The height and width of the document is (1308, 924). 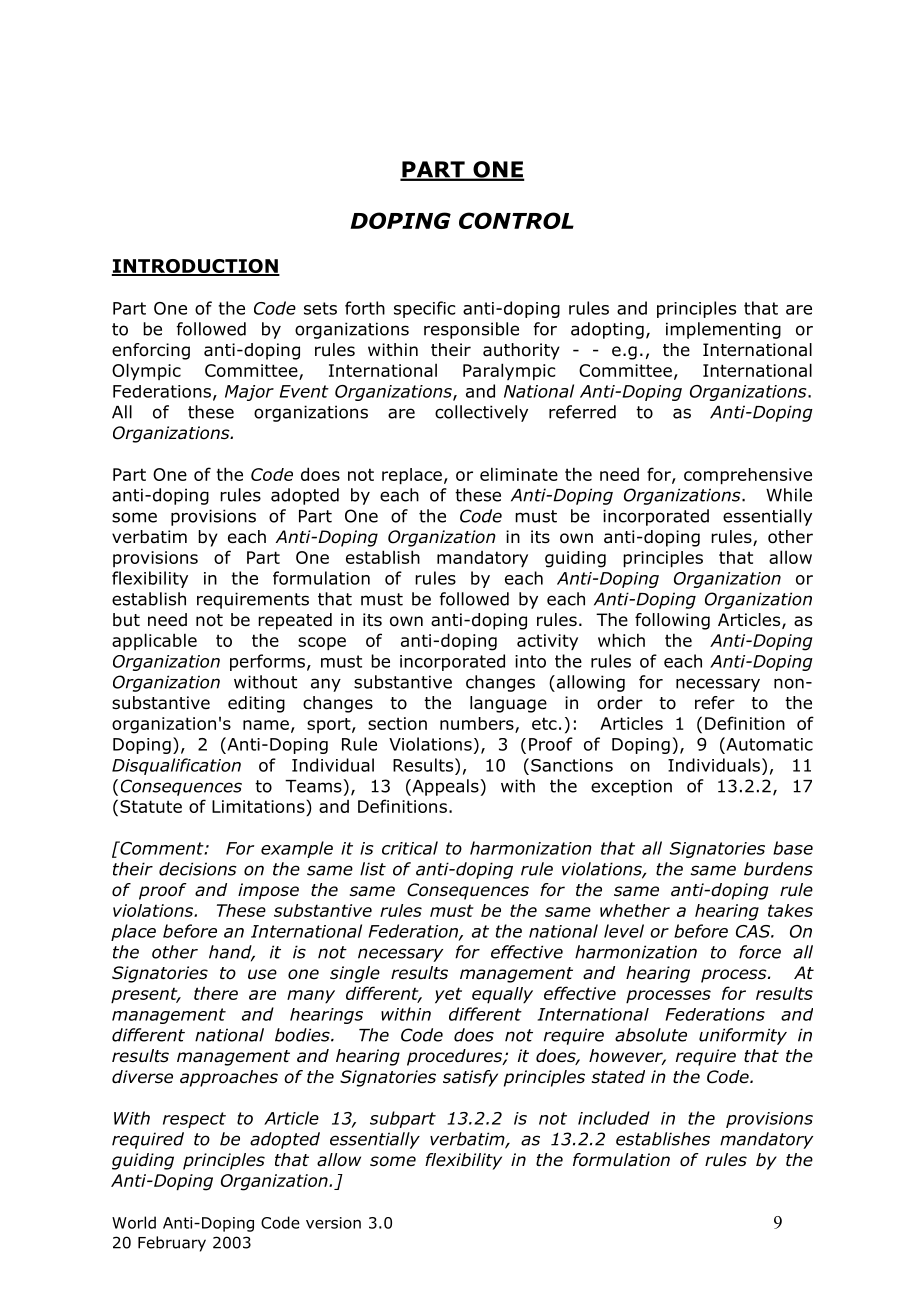 What do you see at coordinates (196, 267) in the document?
I see `INTRODUCTION` at bounding box center [196, 267].
